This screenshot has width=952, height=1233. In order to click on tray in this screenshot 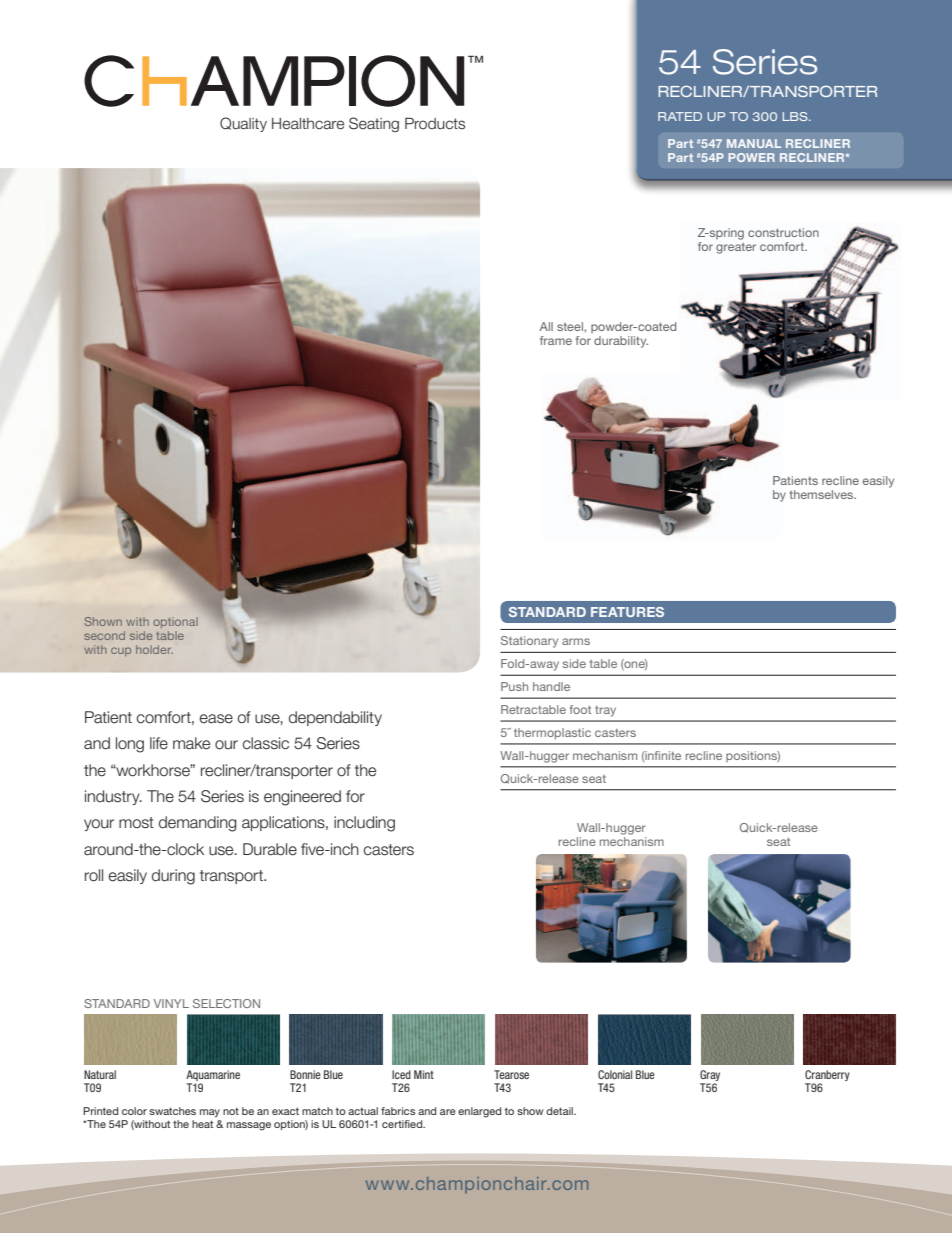, I will do `click(605, 711)`.
